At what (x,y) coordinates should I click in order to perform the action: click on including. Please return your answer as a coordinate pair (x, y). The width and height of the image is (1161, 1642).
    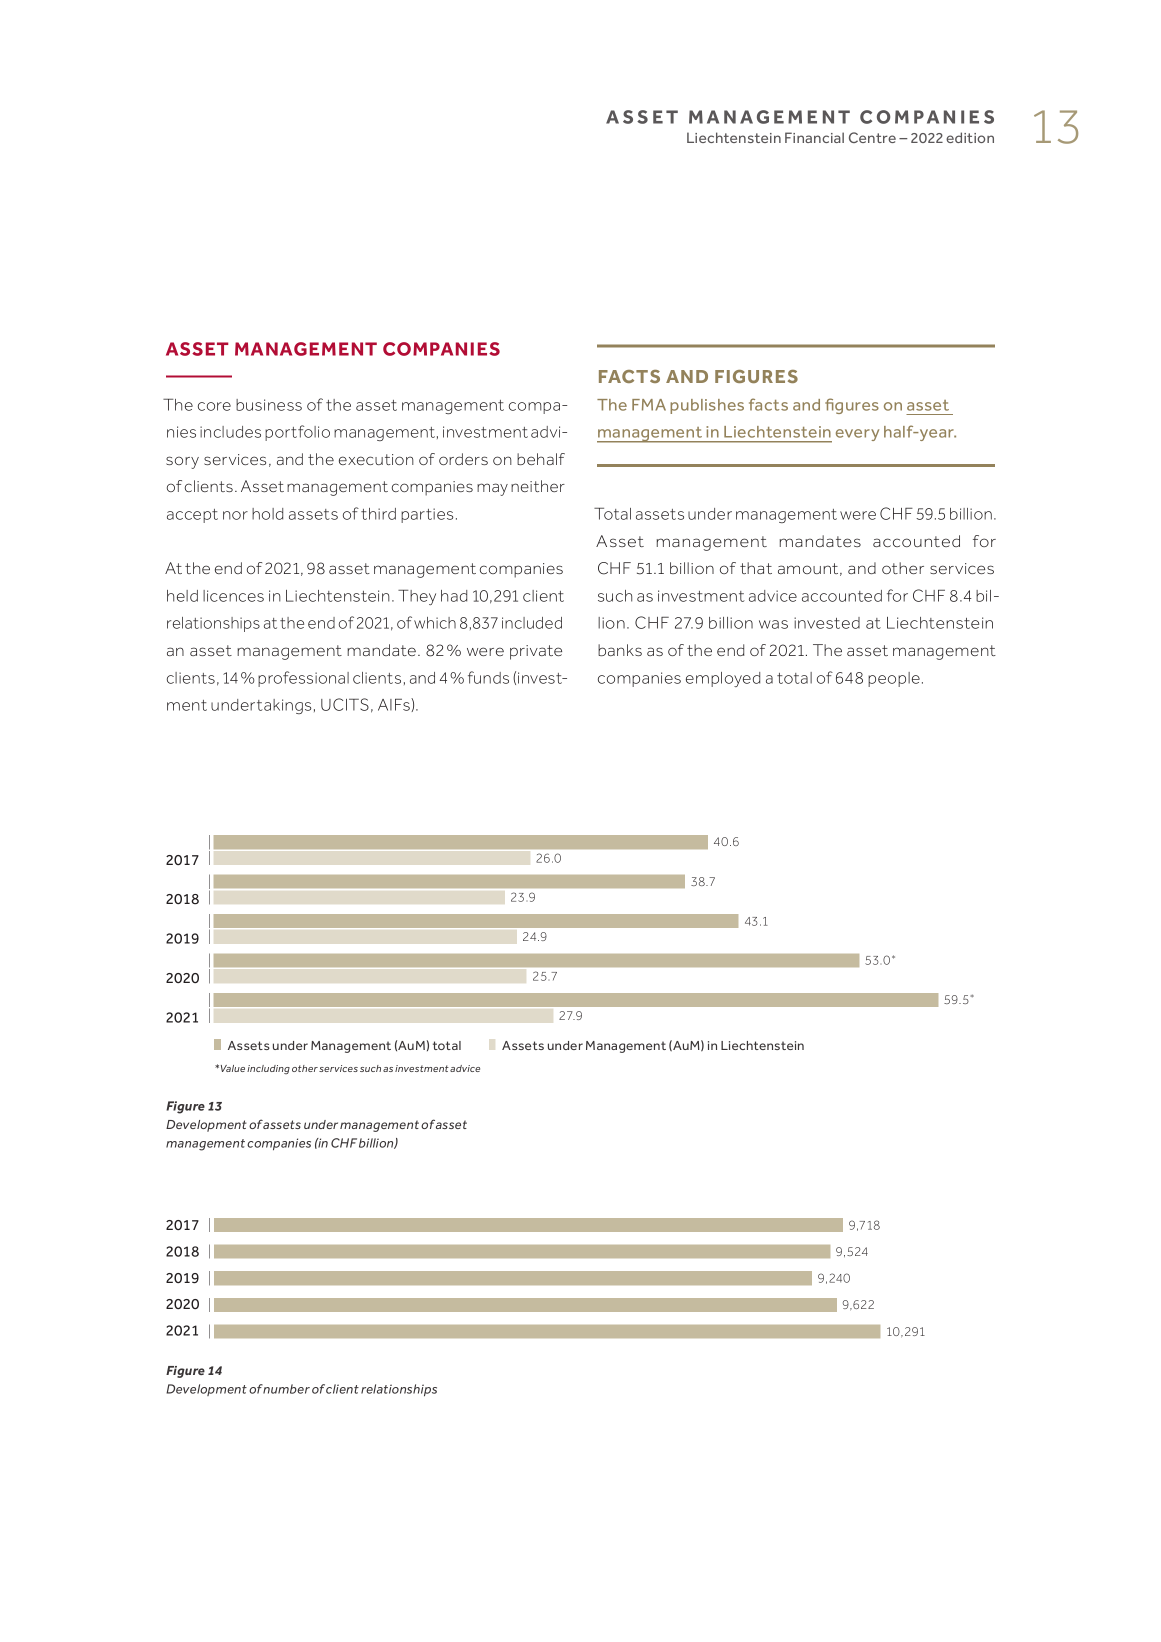
    Looking at the image, I should click on (268, 1069).
